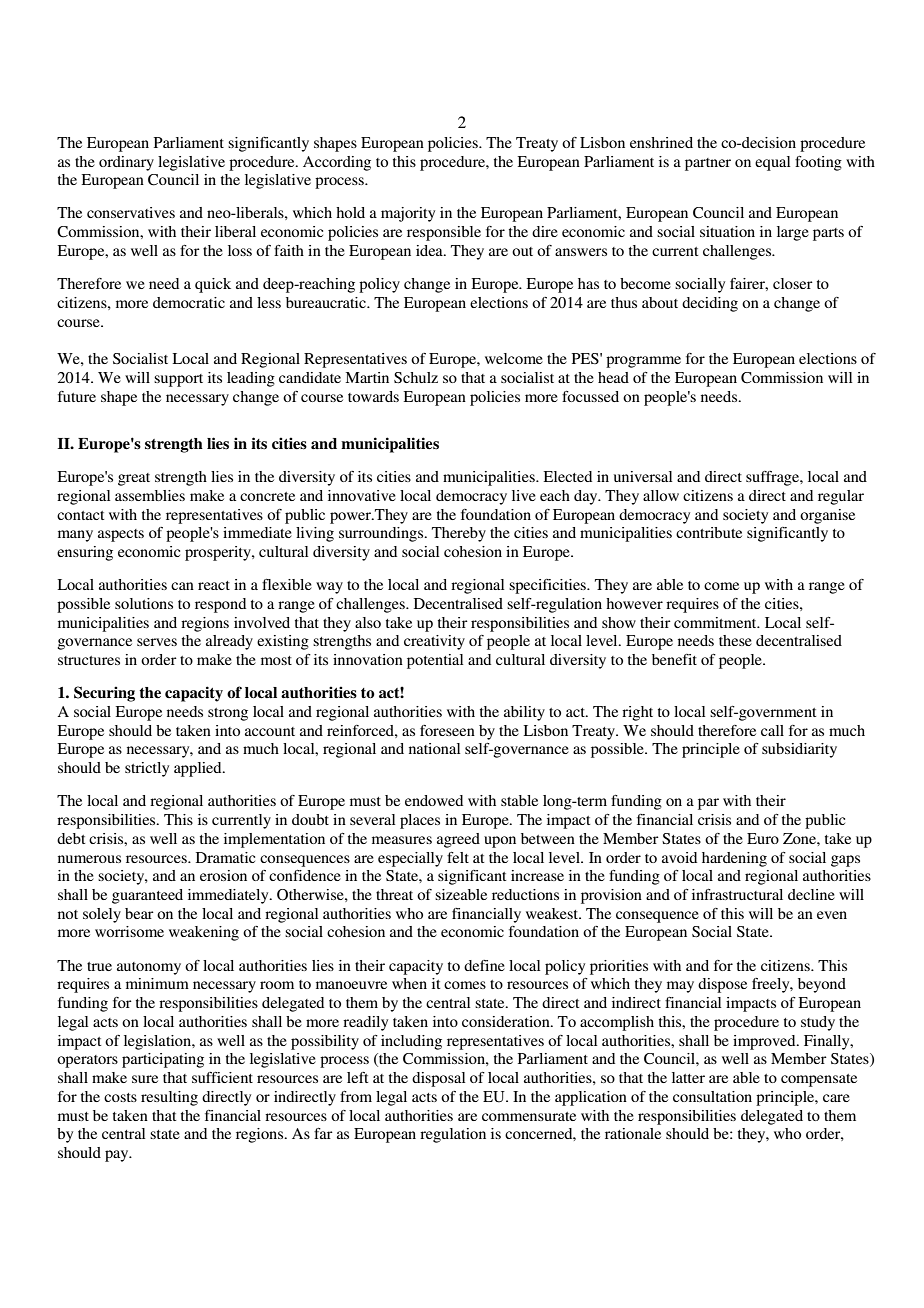 Image resolution: width=924 pixels, height=1308 pixels. I want to click on felt, so click(458, 857).
